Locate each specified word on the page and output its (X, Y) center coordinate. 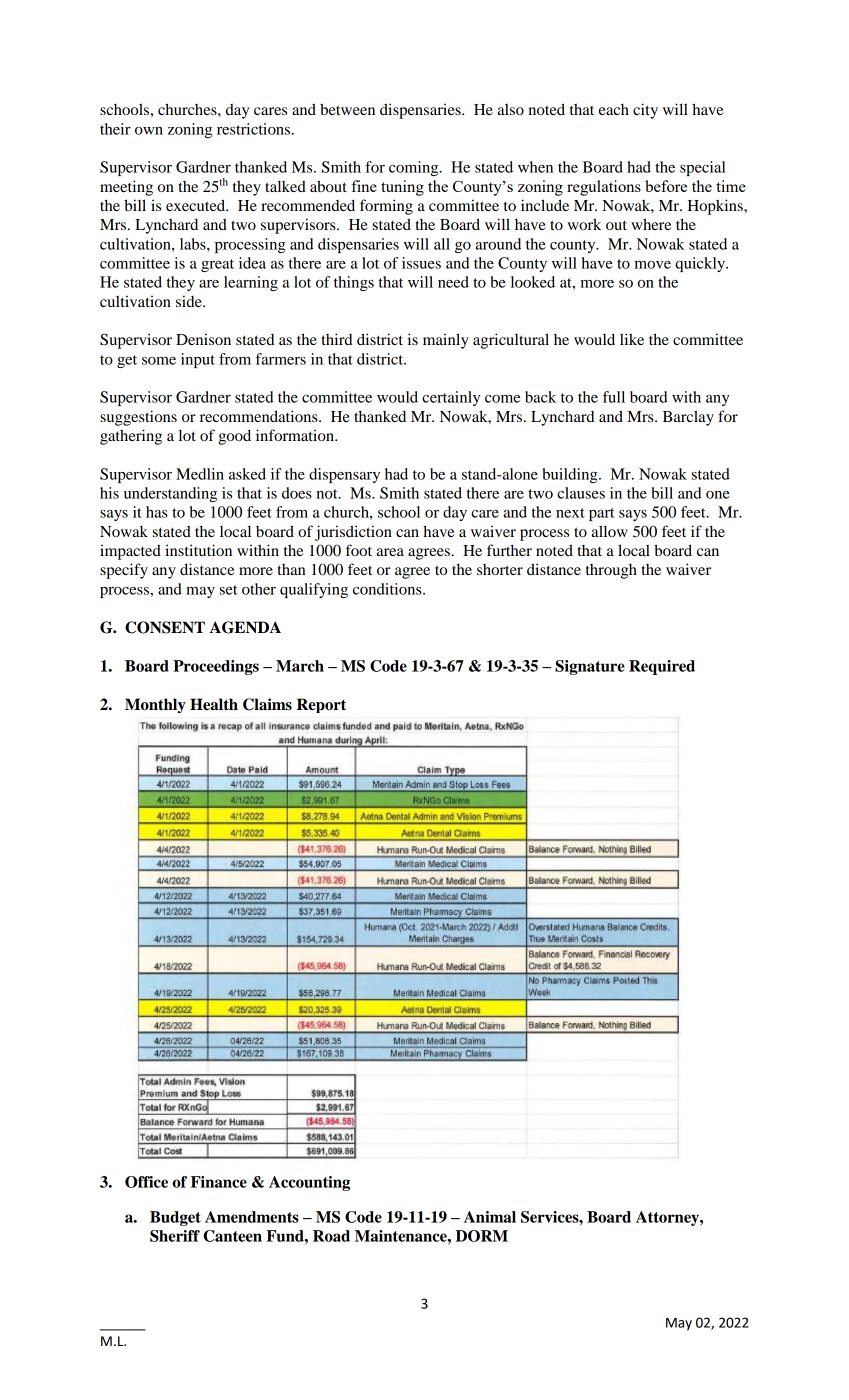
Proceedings (216, 667)
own (149, 131)
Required (662, 667)
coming (415, 168)
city (645, 111)
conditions (388, 589)
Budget (175, 1218)
